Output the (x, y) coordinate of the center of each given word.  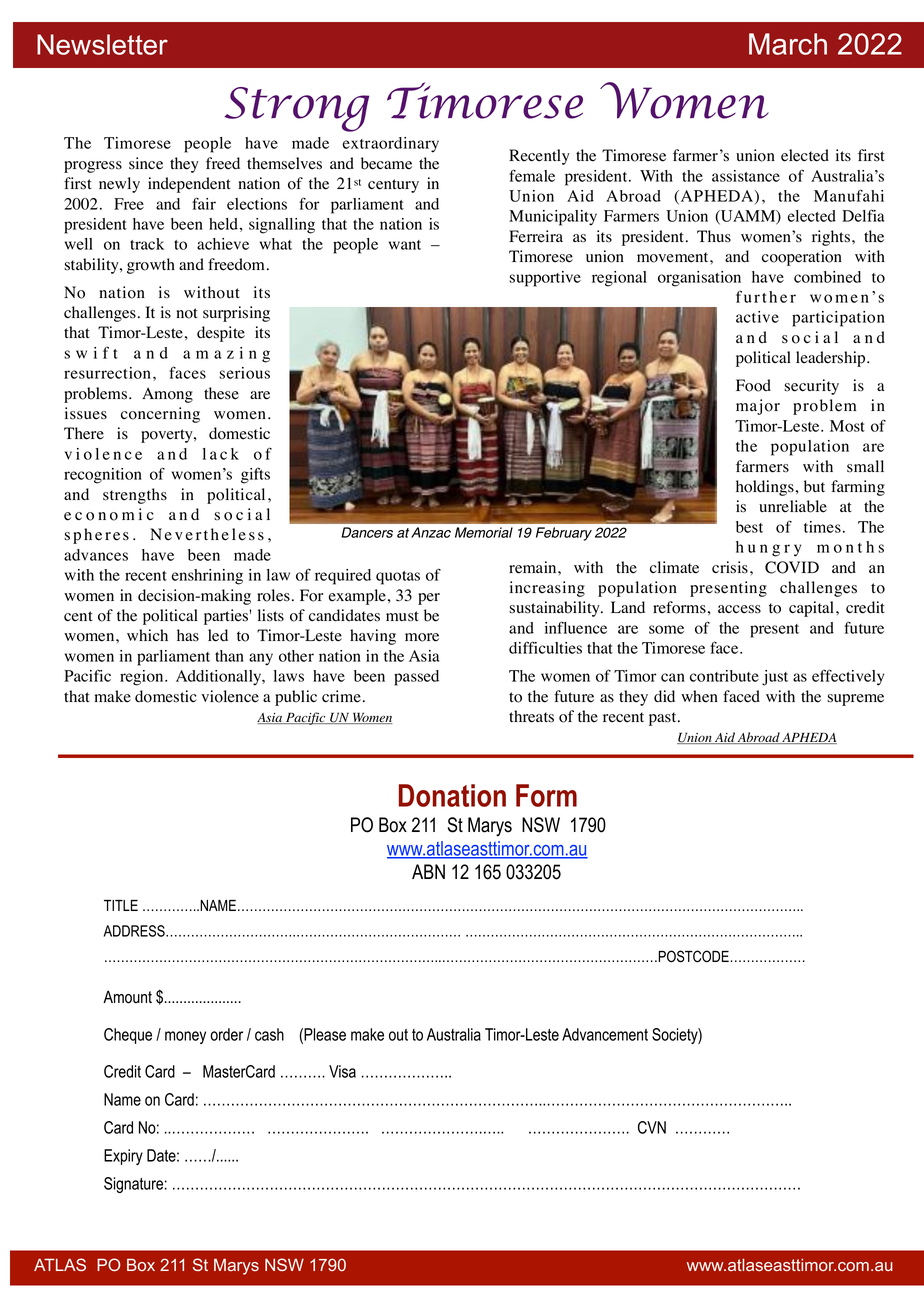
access (739, 609)
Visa (342, 1071)
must (402, 616)
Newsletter (102, 44)
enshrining (207, 577)
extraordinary (390, 145)
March (788, 44)
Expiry (123, 1157)
